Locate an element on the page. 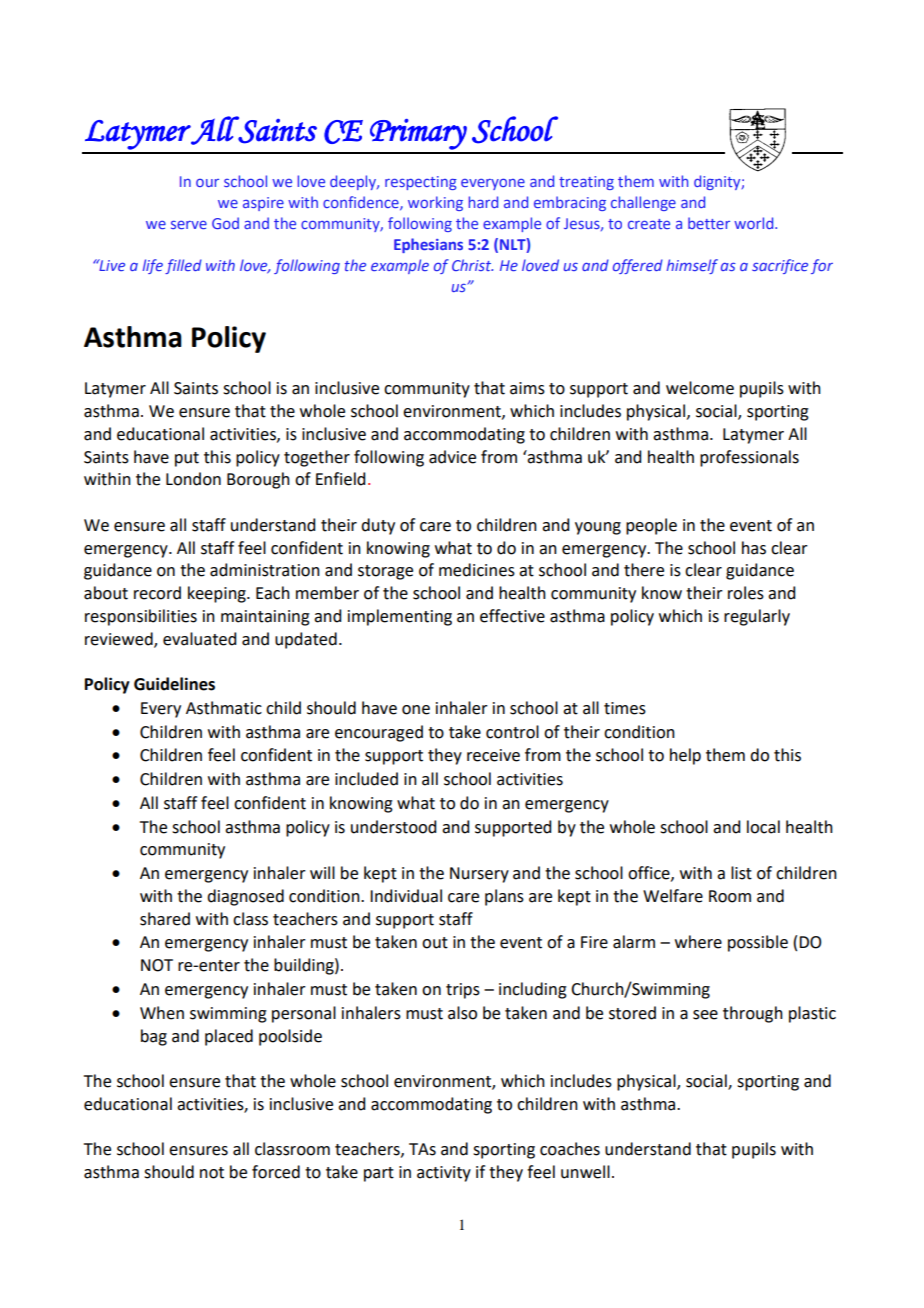  regularly is located at coordinates (757, 617).
